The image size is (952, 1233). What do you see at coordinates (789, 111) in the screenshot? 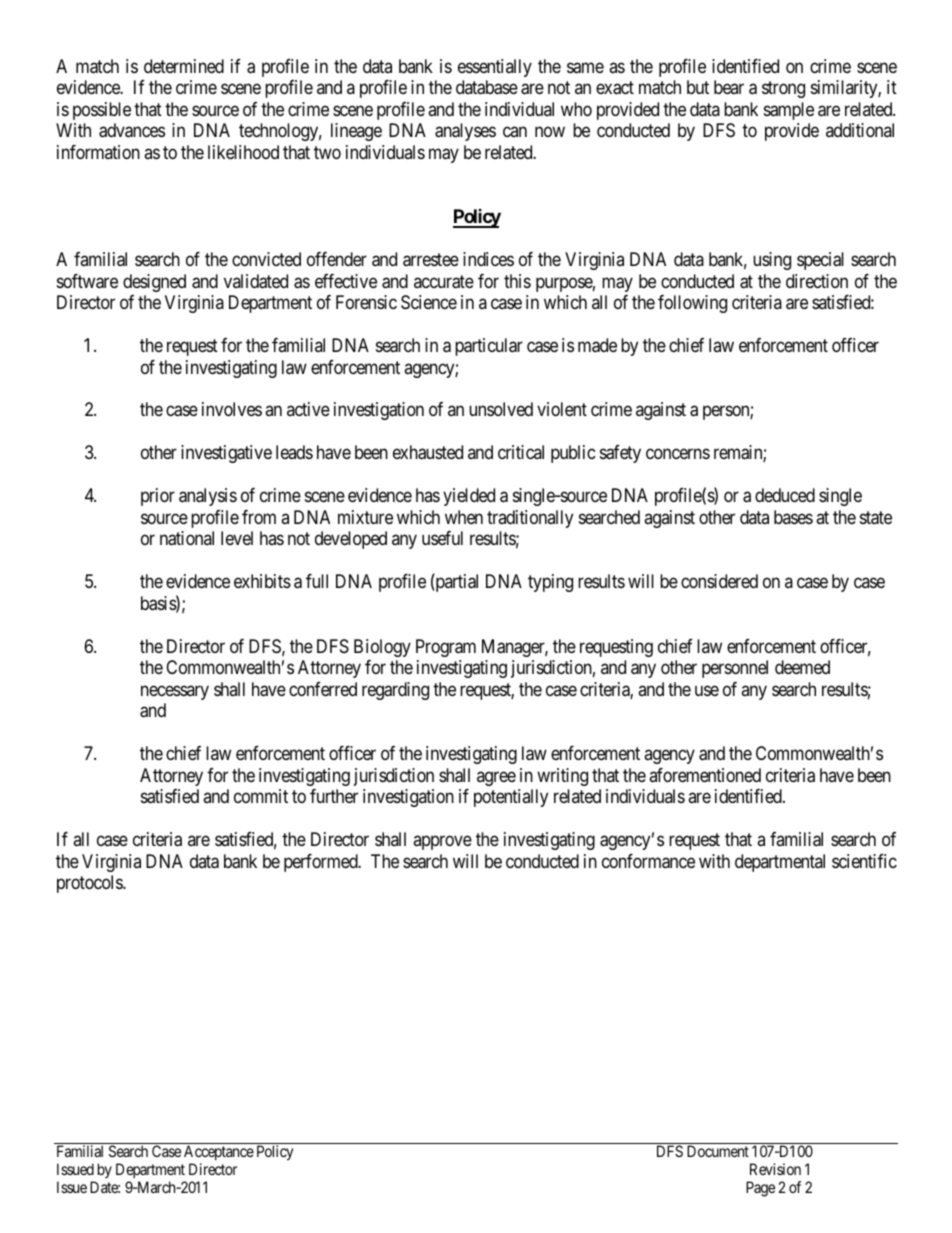
I see `sample` at bounding box center [789, 111].
